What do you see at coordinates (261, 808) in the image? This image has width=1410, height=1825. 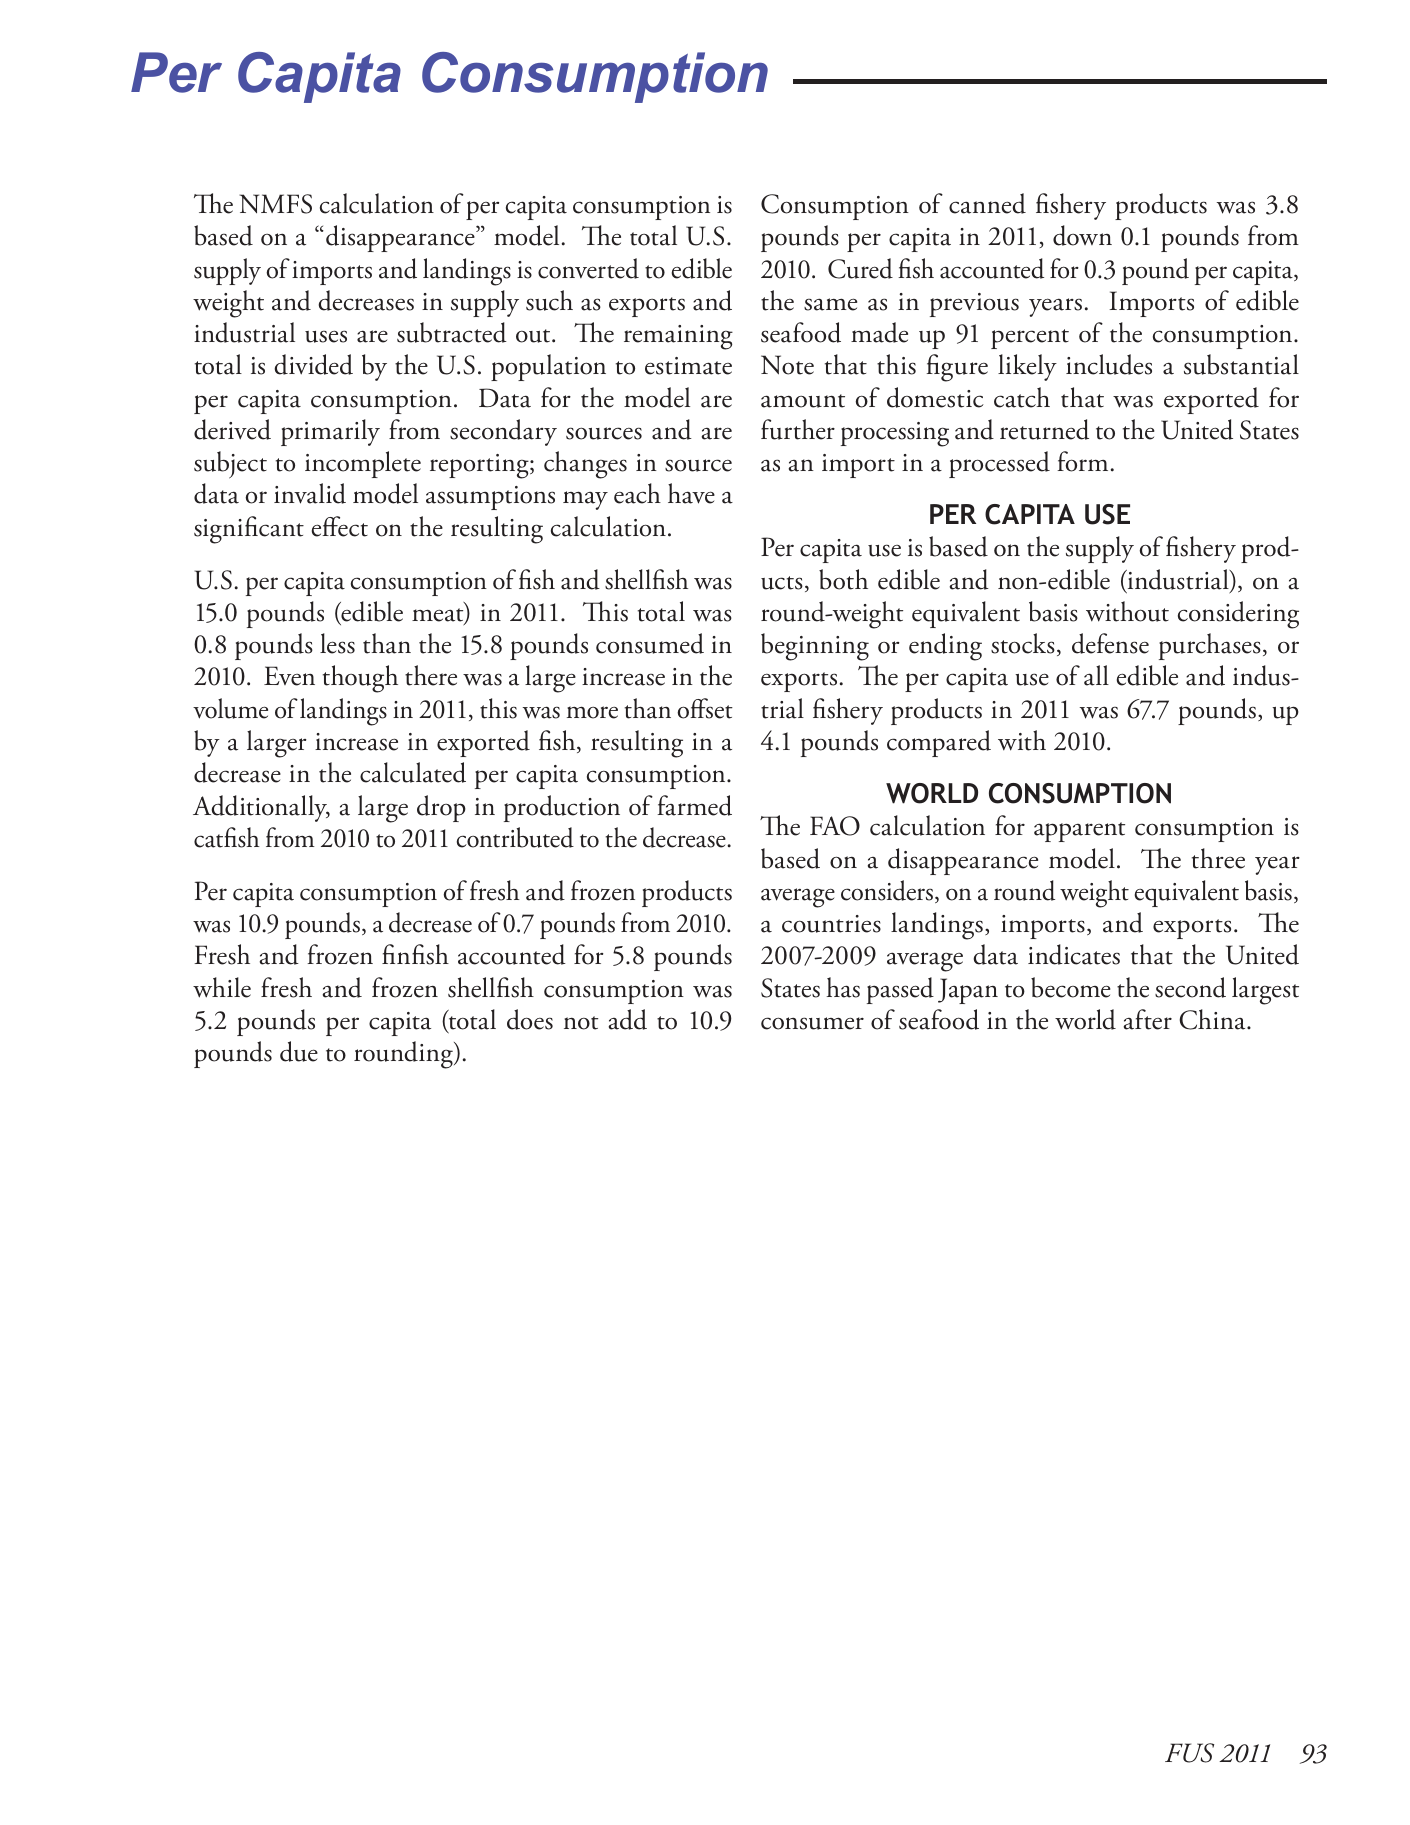 I see `Additionally` at bounding box center [261, 808].
